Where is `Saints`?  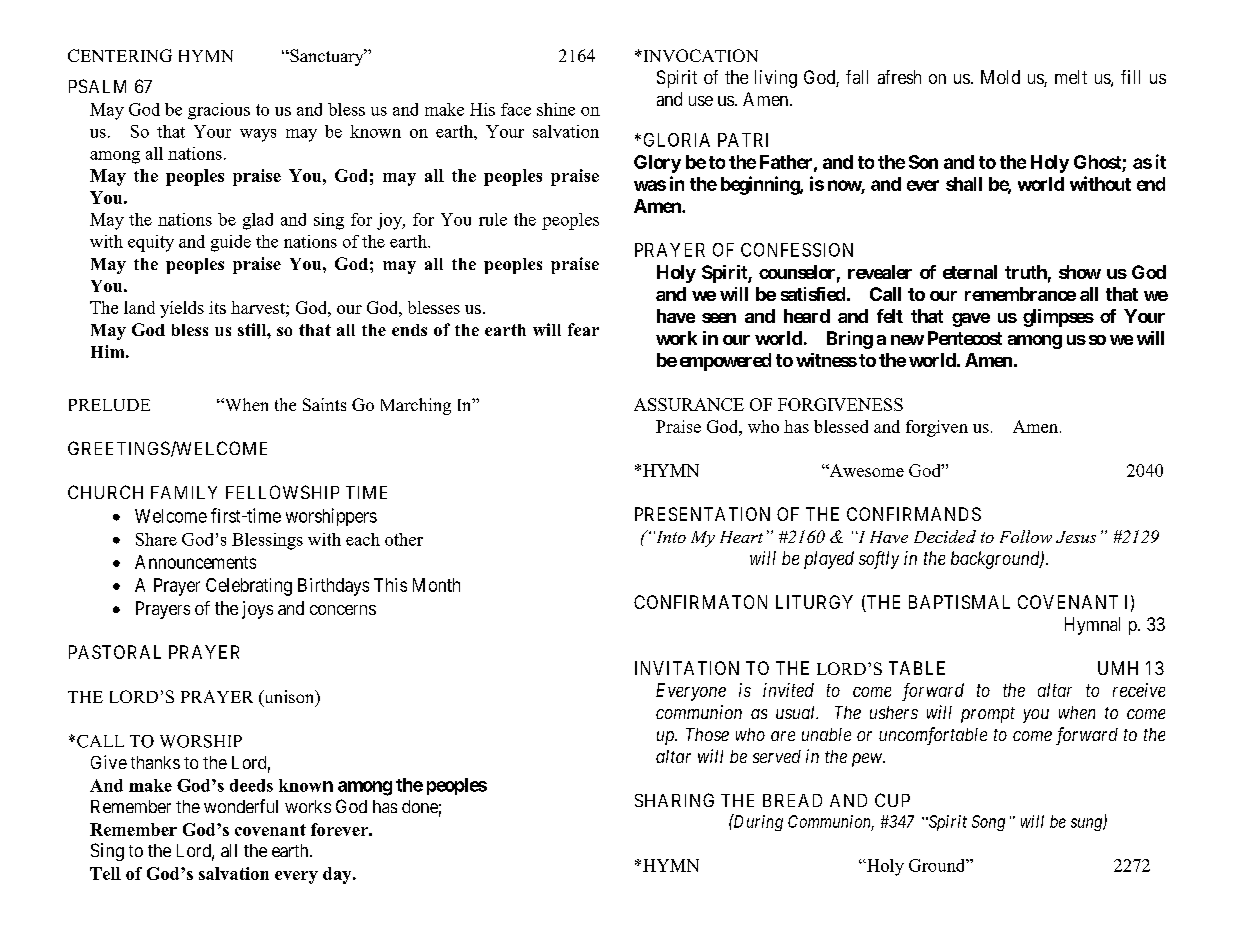
Saints is located at coordinates (324, 404).
